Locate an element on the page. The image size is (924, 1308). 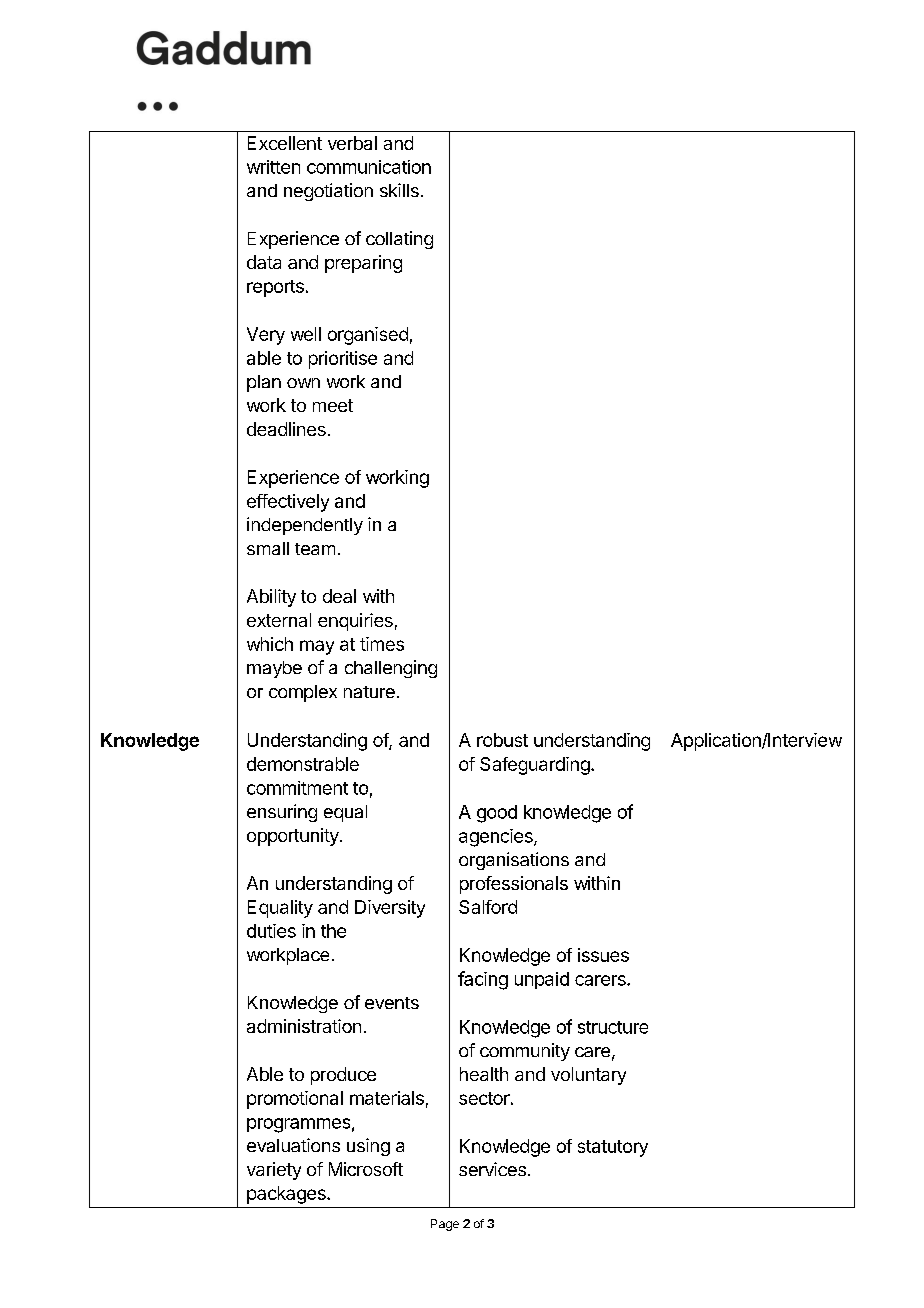
robust is located at coordinates (502, 740).
